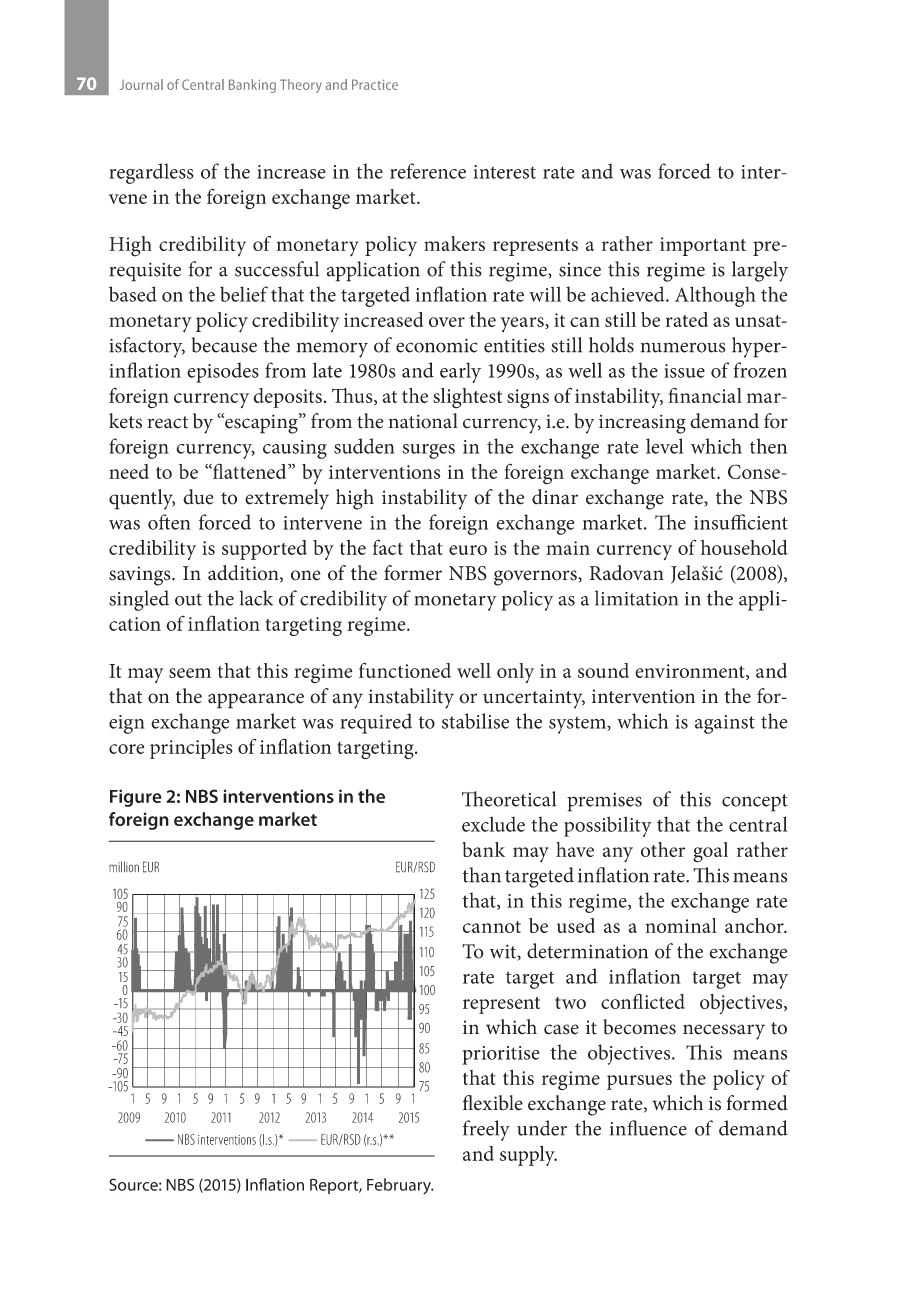 This document has height=1305, width=924. What do you see at coordinates (429, 451) in the document?
I see `surges` at bounding box center [429, 451].
